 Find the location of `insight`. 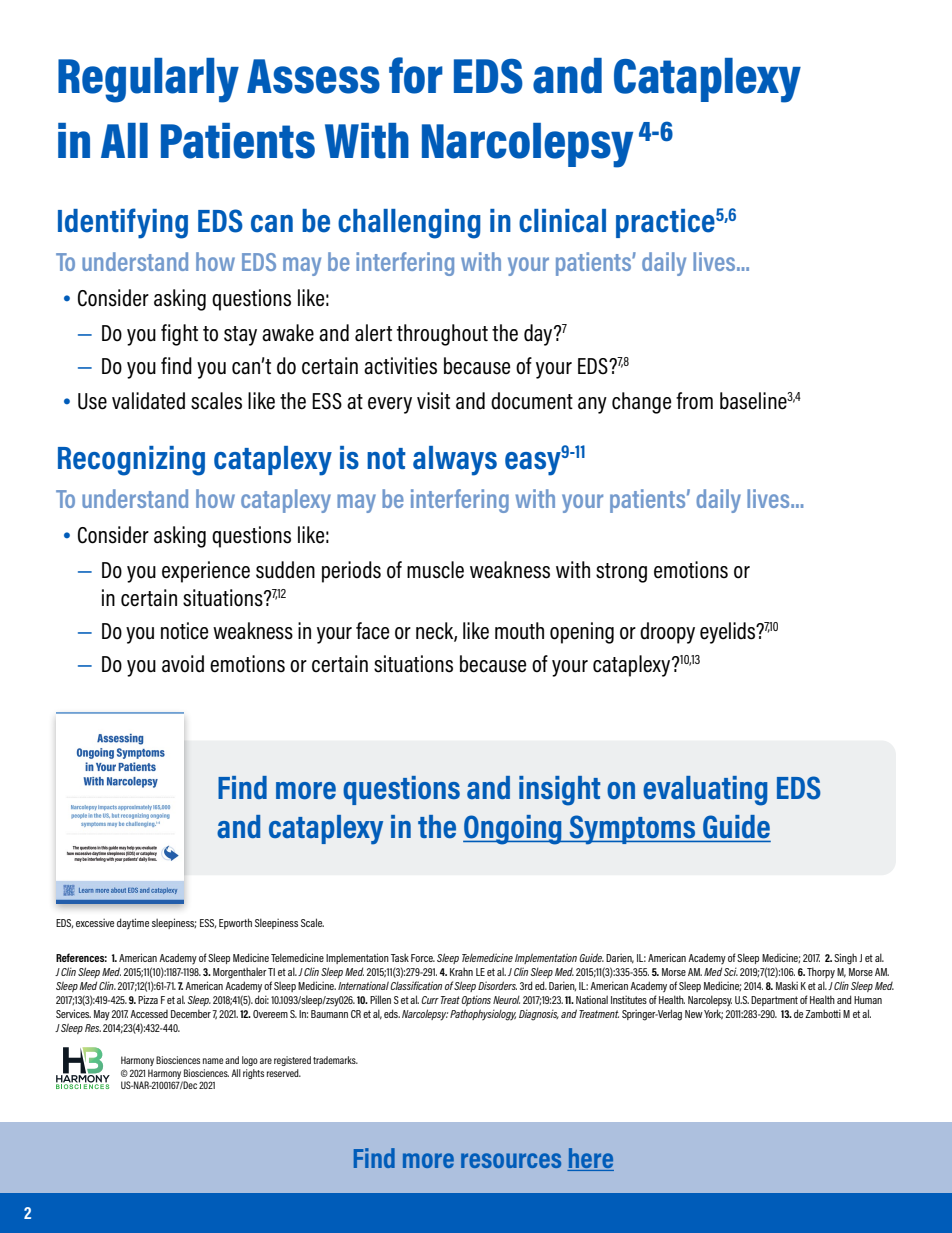

insight is located at coordinates (559, 791).
